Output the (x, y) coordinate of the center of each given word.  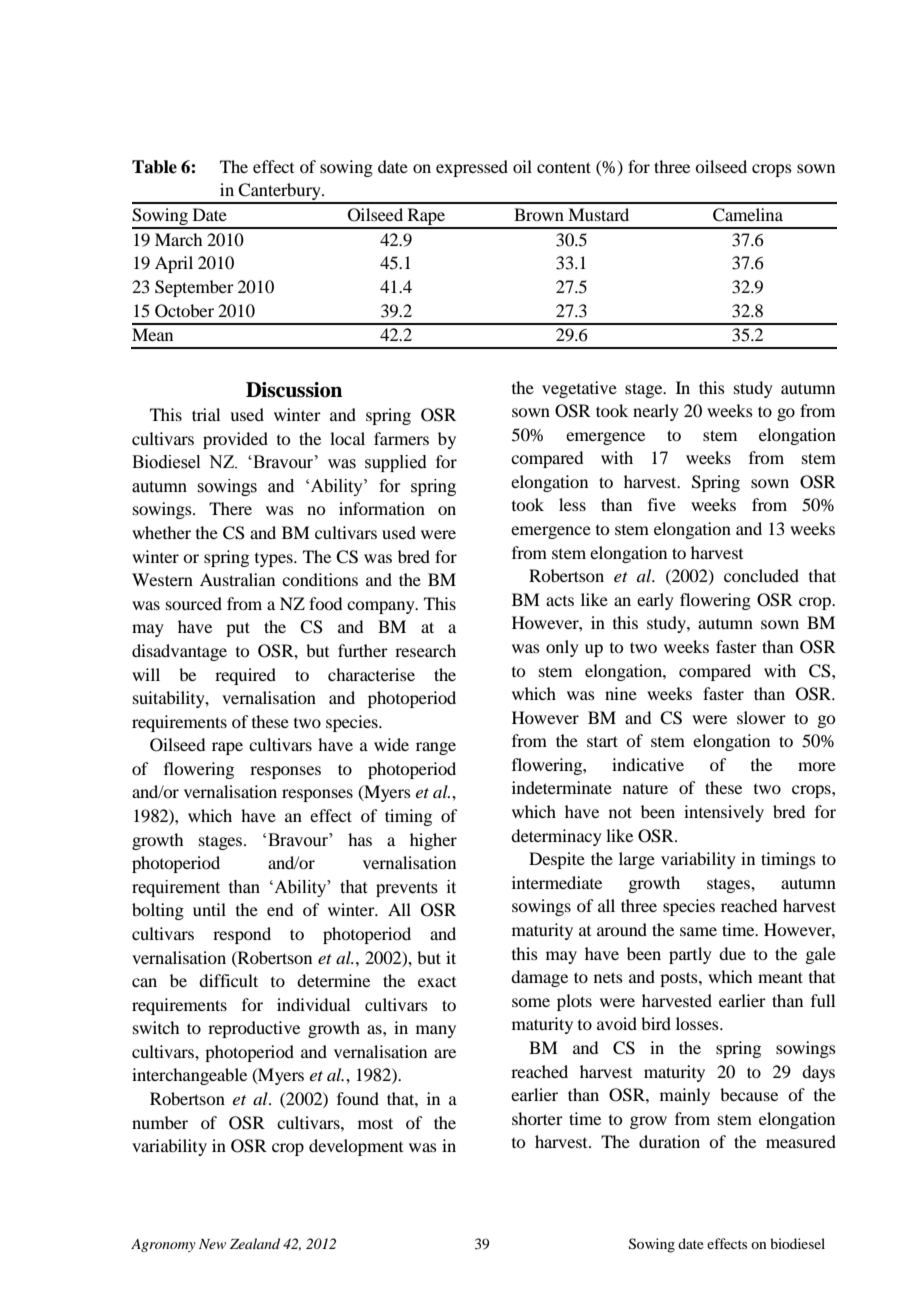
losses (698, 1023)
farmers (401, 438)
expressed (472, 168)
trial (206, 414)
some (531, 1002)
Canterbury (280, 193)
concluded (761, 575)
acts (560, 601)
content (564, 167)
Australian (237, 579)
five (662, 504)
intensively (724, 813)
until (209, 909)
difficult (228, 980)
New (212, 1244)
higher (433, 841)
